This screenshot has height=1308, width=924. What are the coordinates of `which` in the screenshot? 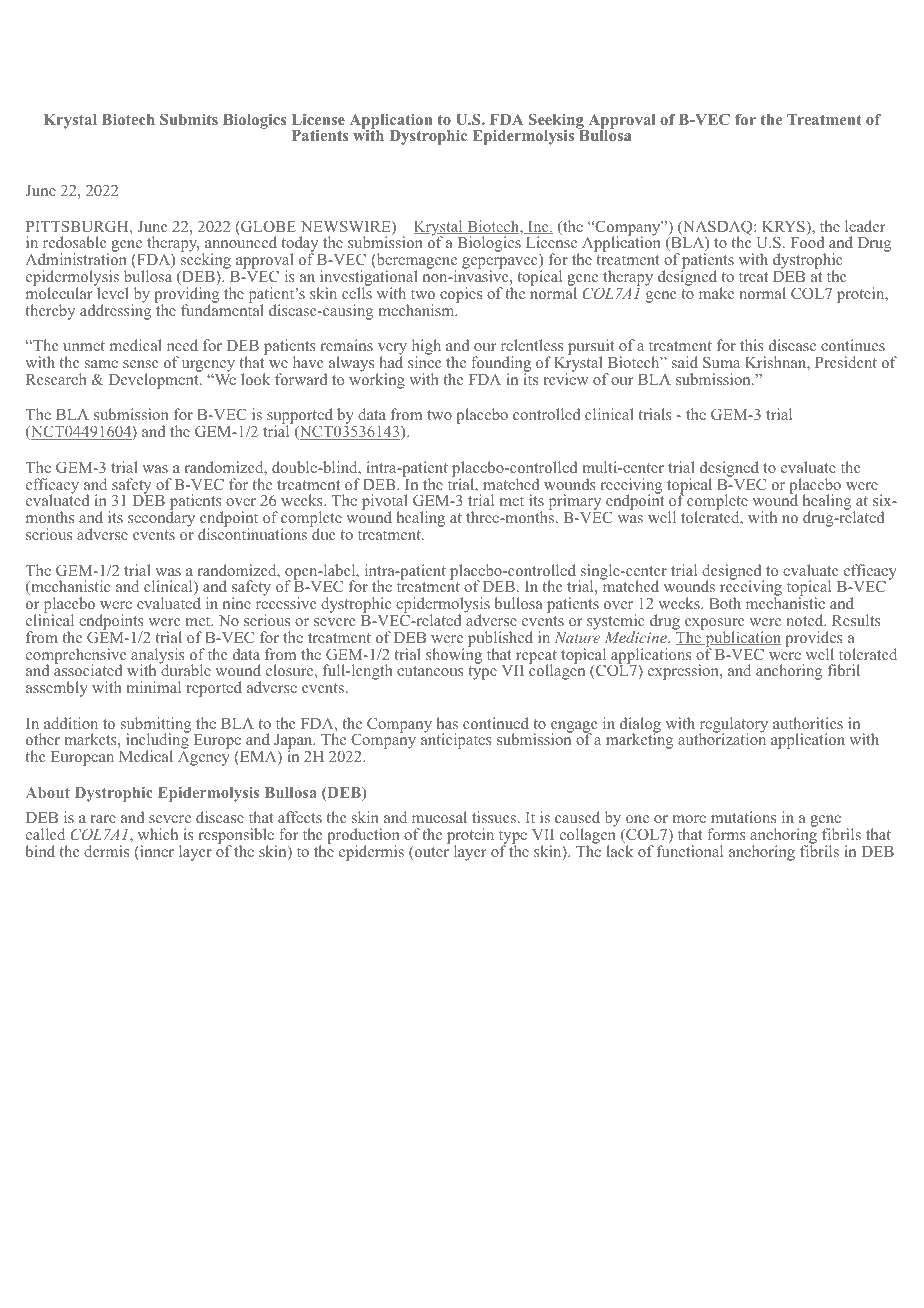 It's located at (158, 834).
